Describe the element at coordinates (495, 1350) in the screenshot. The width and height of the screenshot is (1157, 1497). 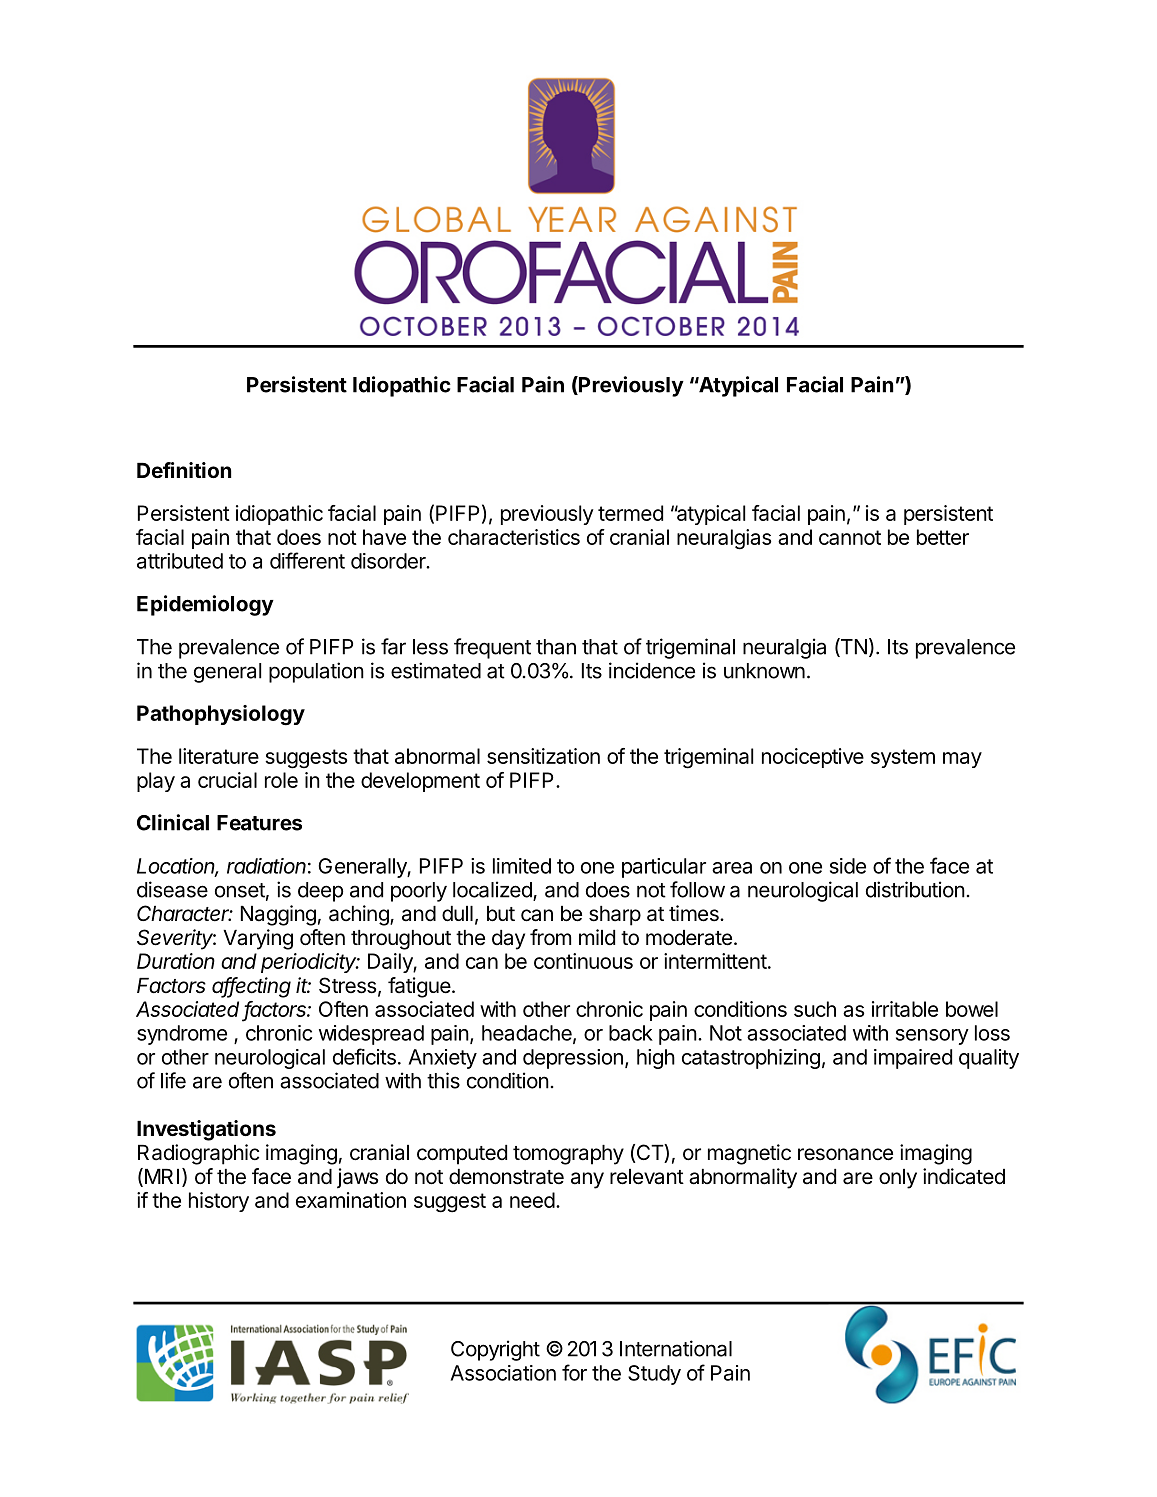
I see `Copyright` at that location.
